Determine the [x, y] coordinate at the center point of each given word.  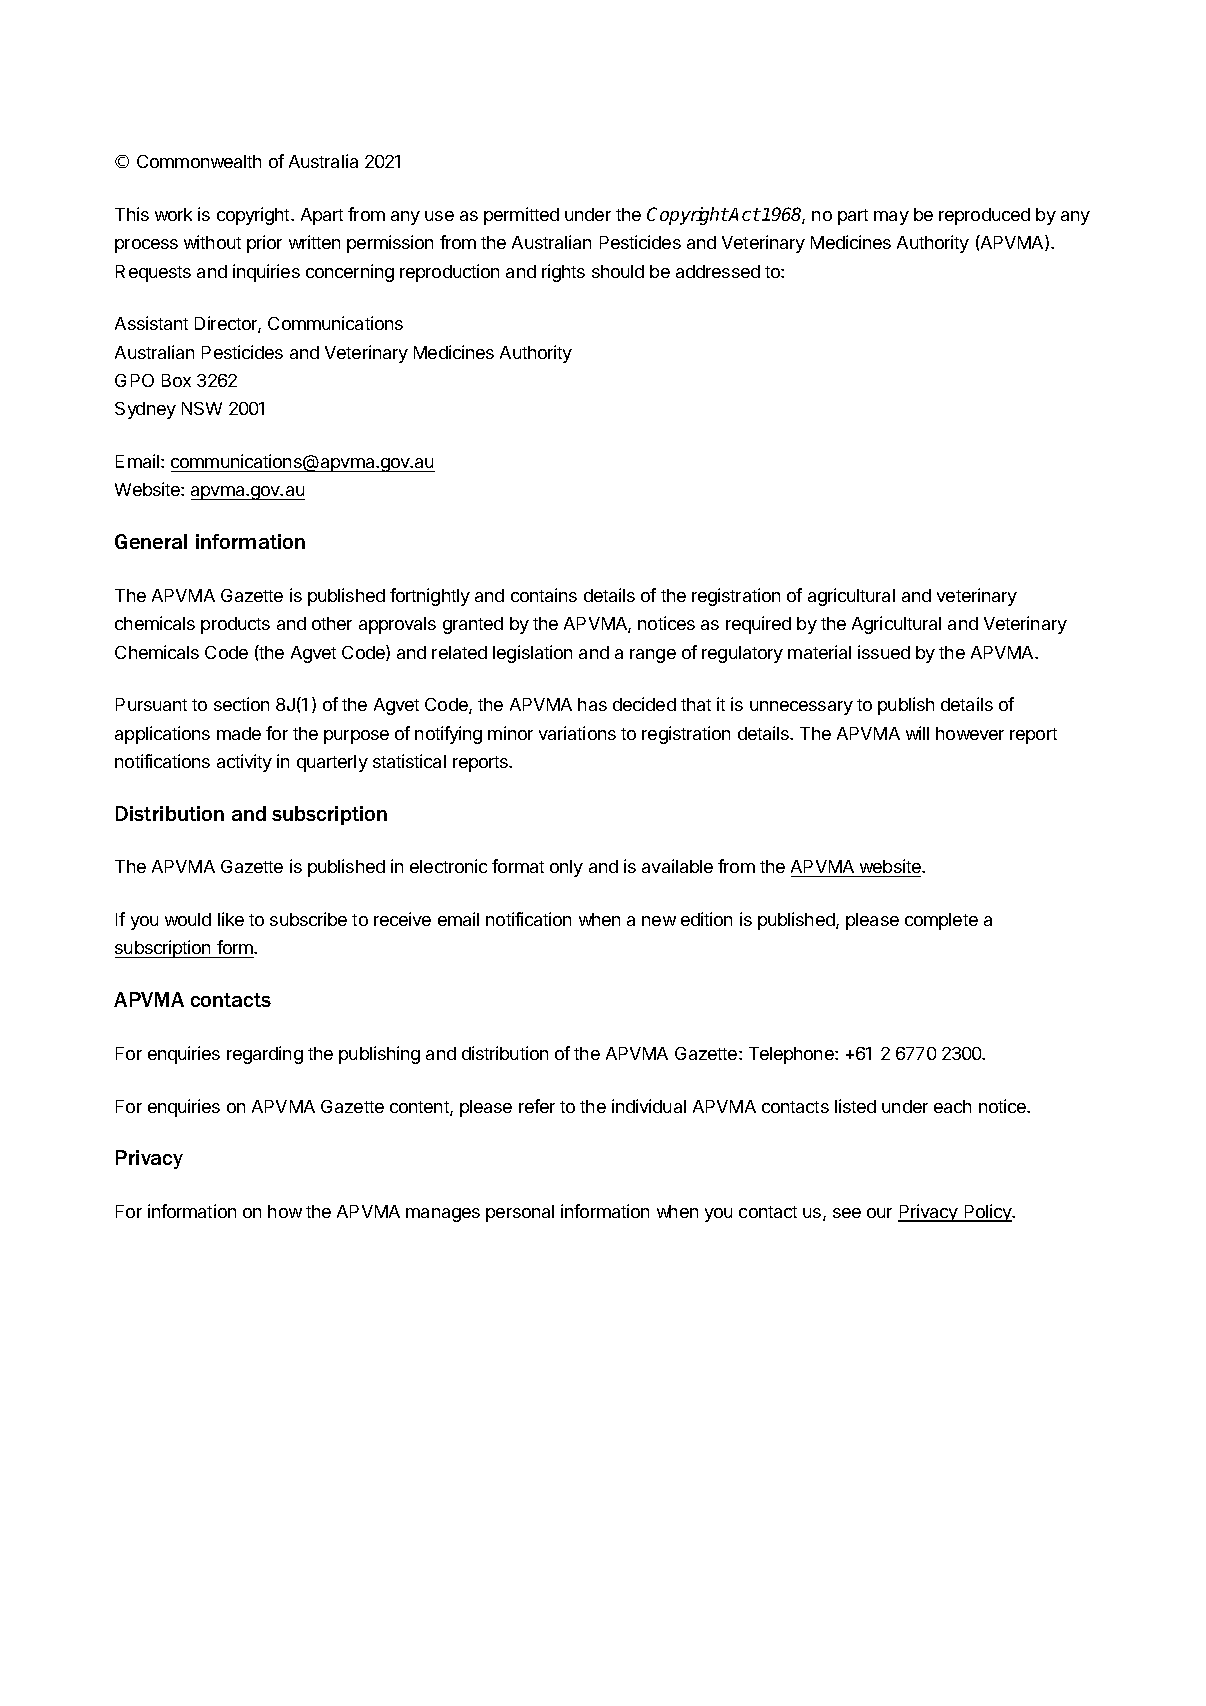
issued [884, 652]
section [241, 704]
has [592, 704]
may [891, 218]
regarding [265, 1055]
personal [520, 1213]
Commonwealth [199, 161]
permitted [521, 216]
